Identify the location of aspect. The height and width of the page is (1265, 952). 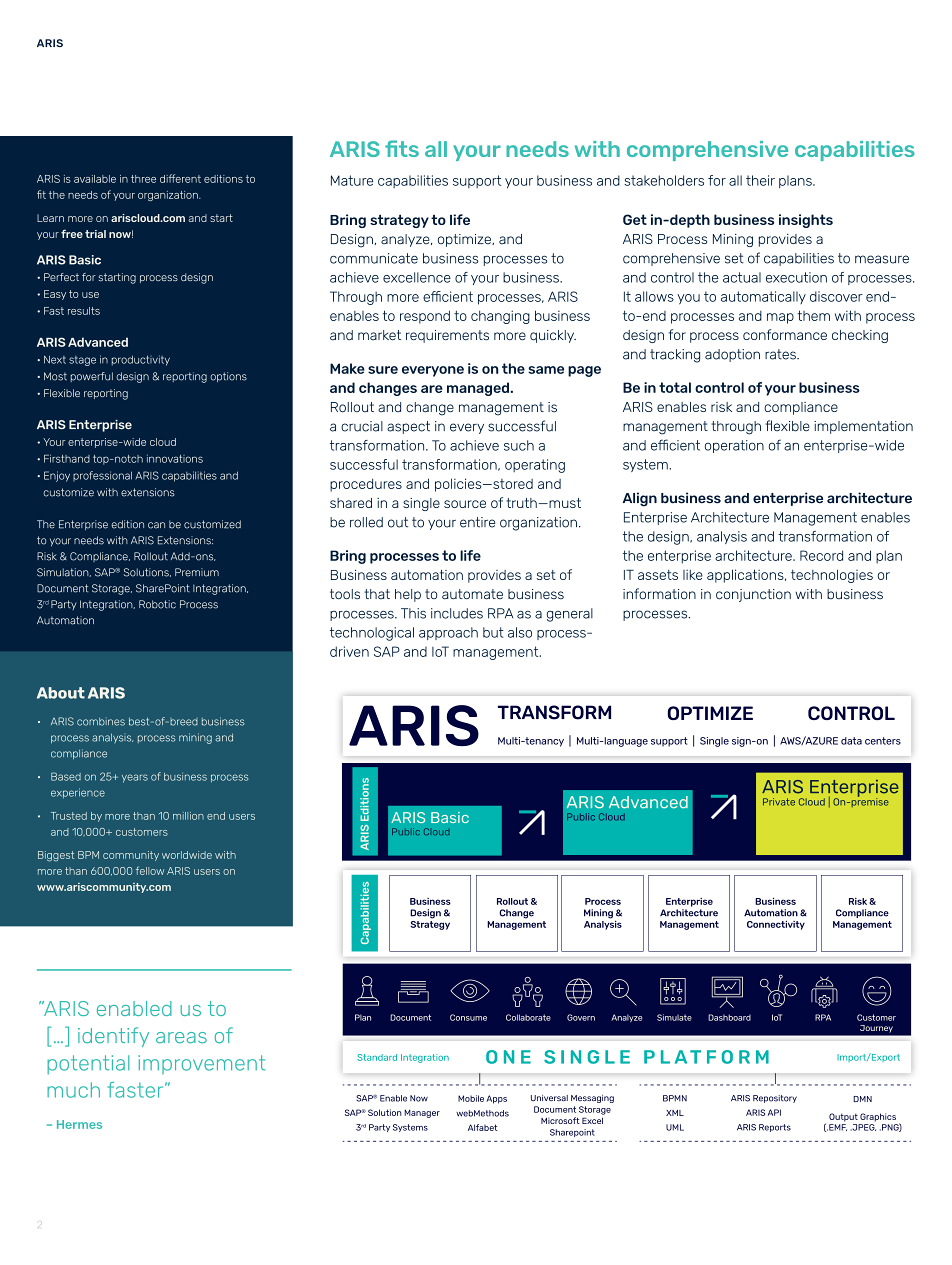
(408, 427).
